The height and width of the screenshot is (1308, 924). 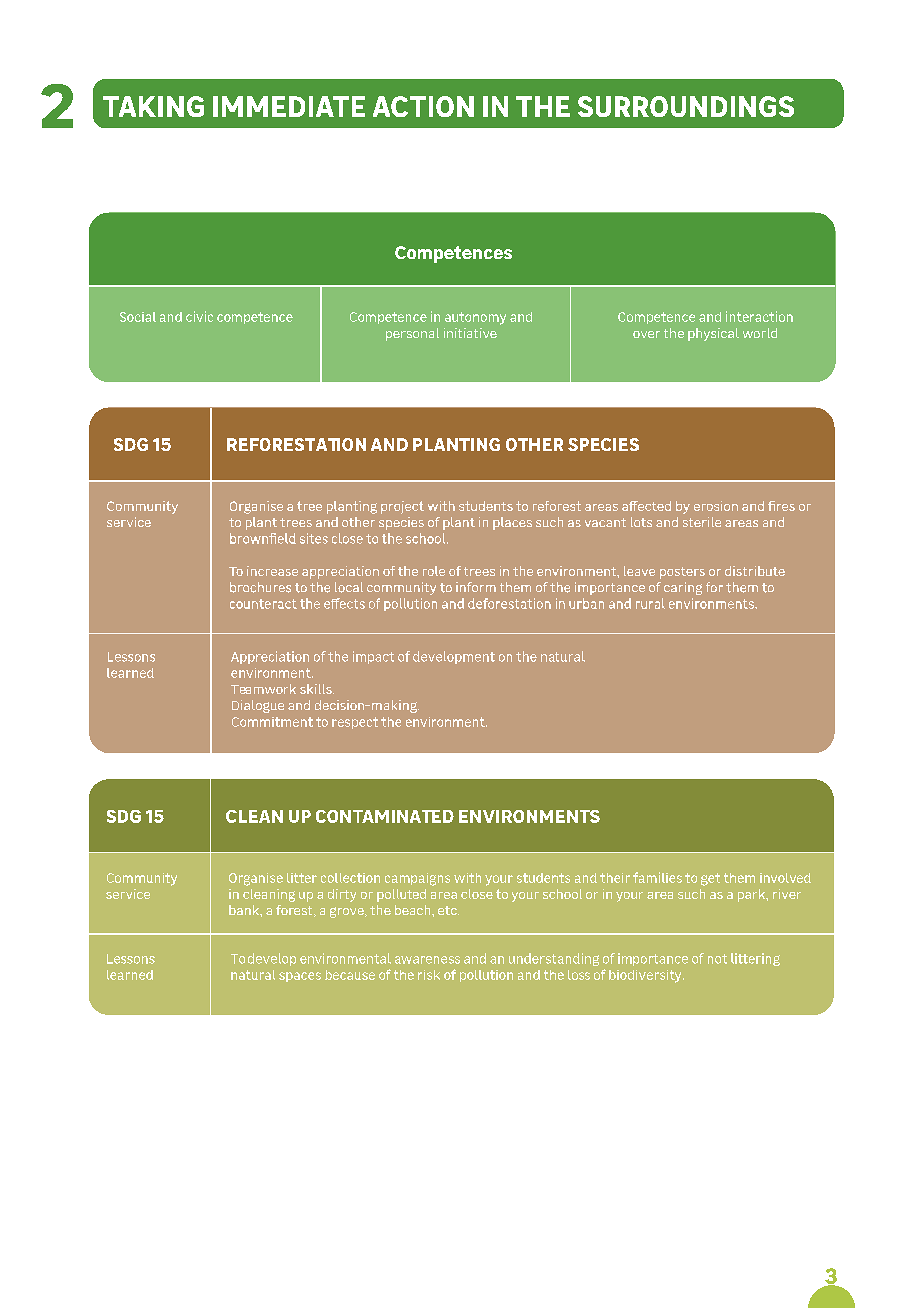 What do you see at coordinates (713, 334) in the screenshot?
I see `physical` at bounding box center [713, 334].
